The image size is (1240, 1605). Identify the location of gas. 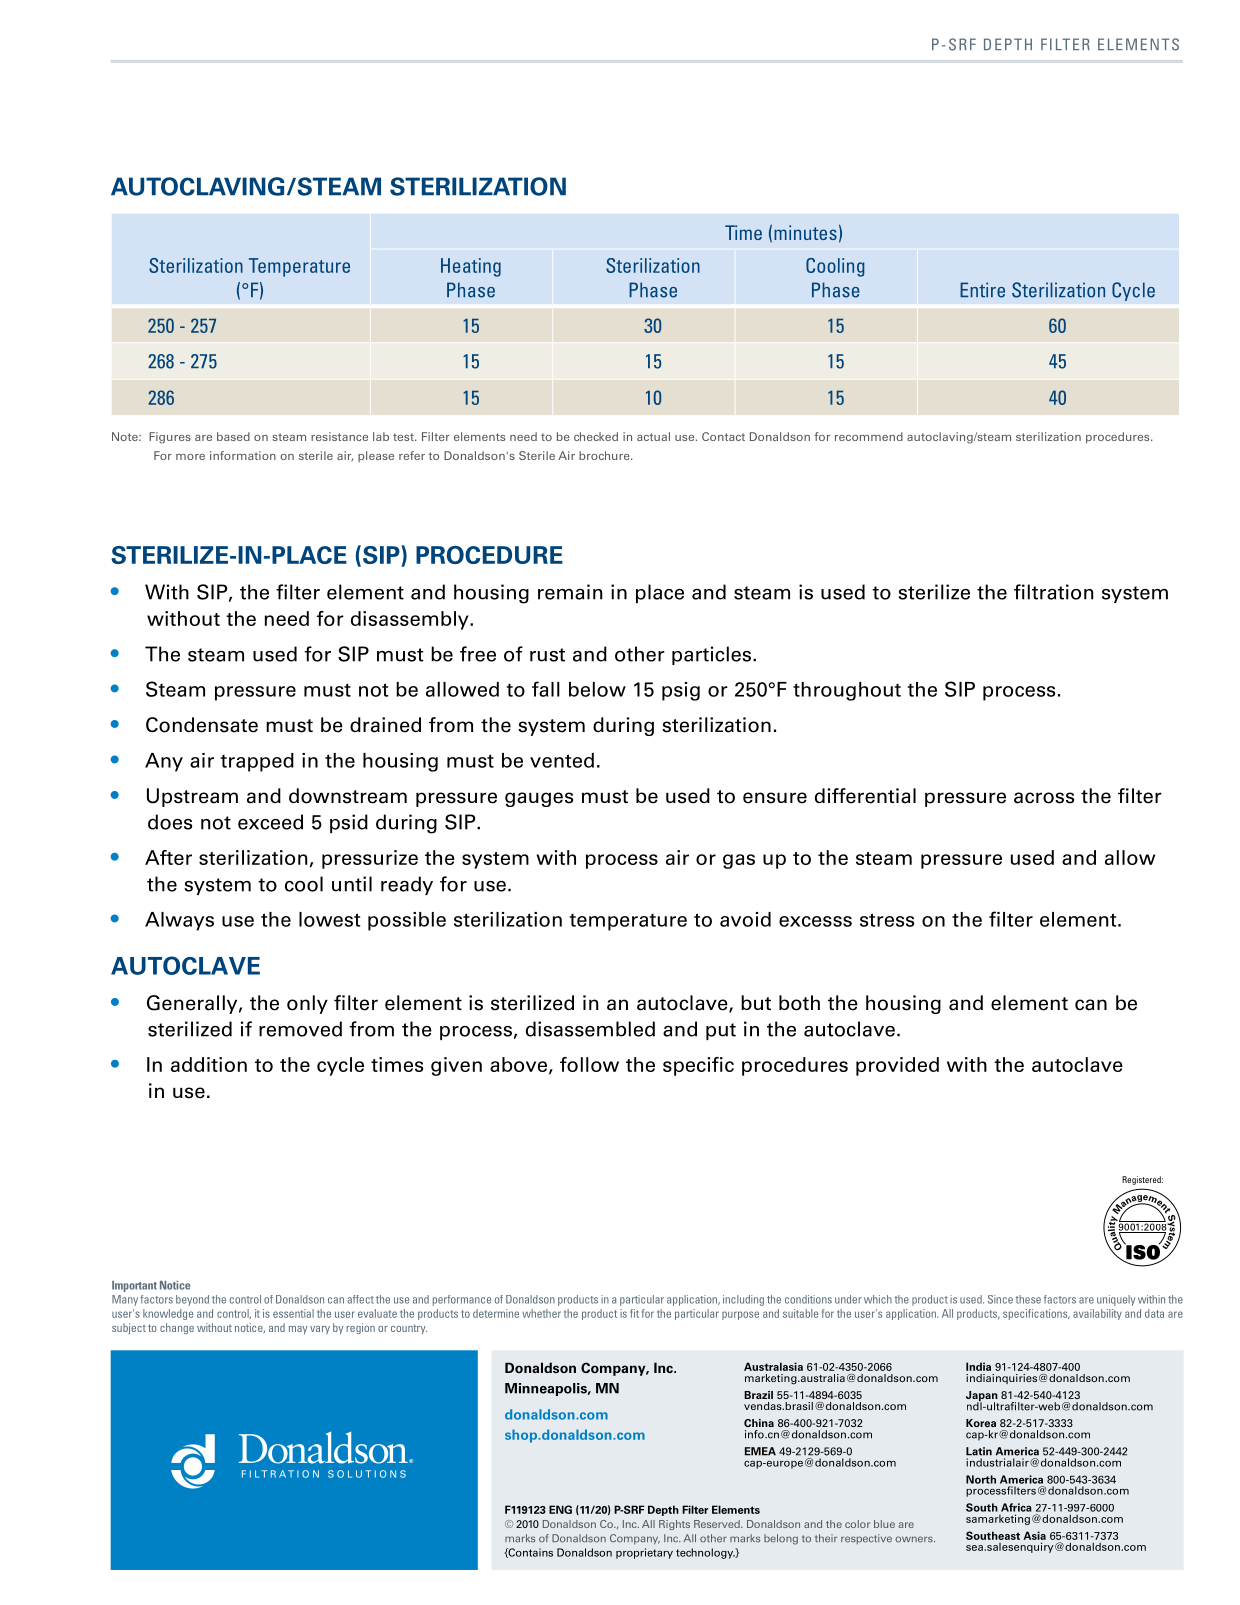
(739, 861).
